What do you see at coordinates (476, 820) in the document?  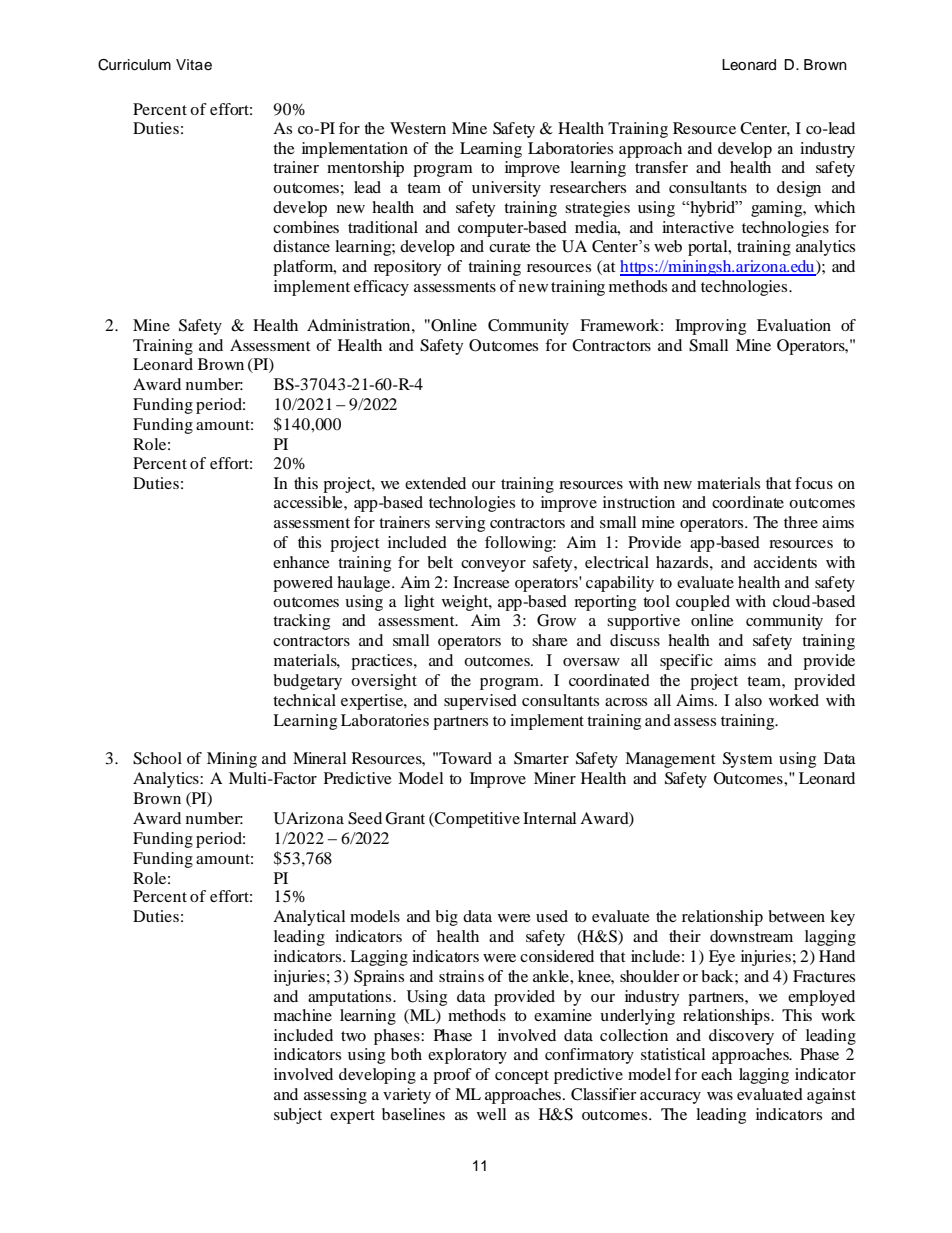 I see `Competitive` at bounding box center [476, 820].
